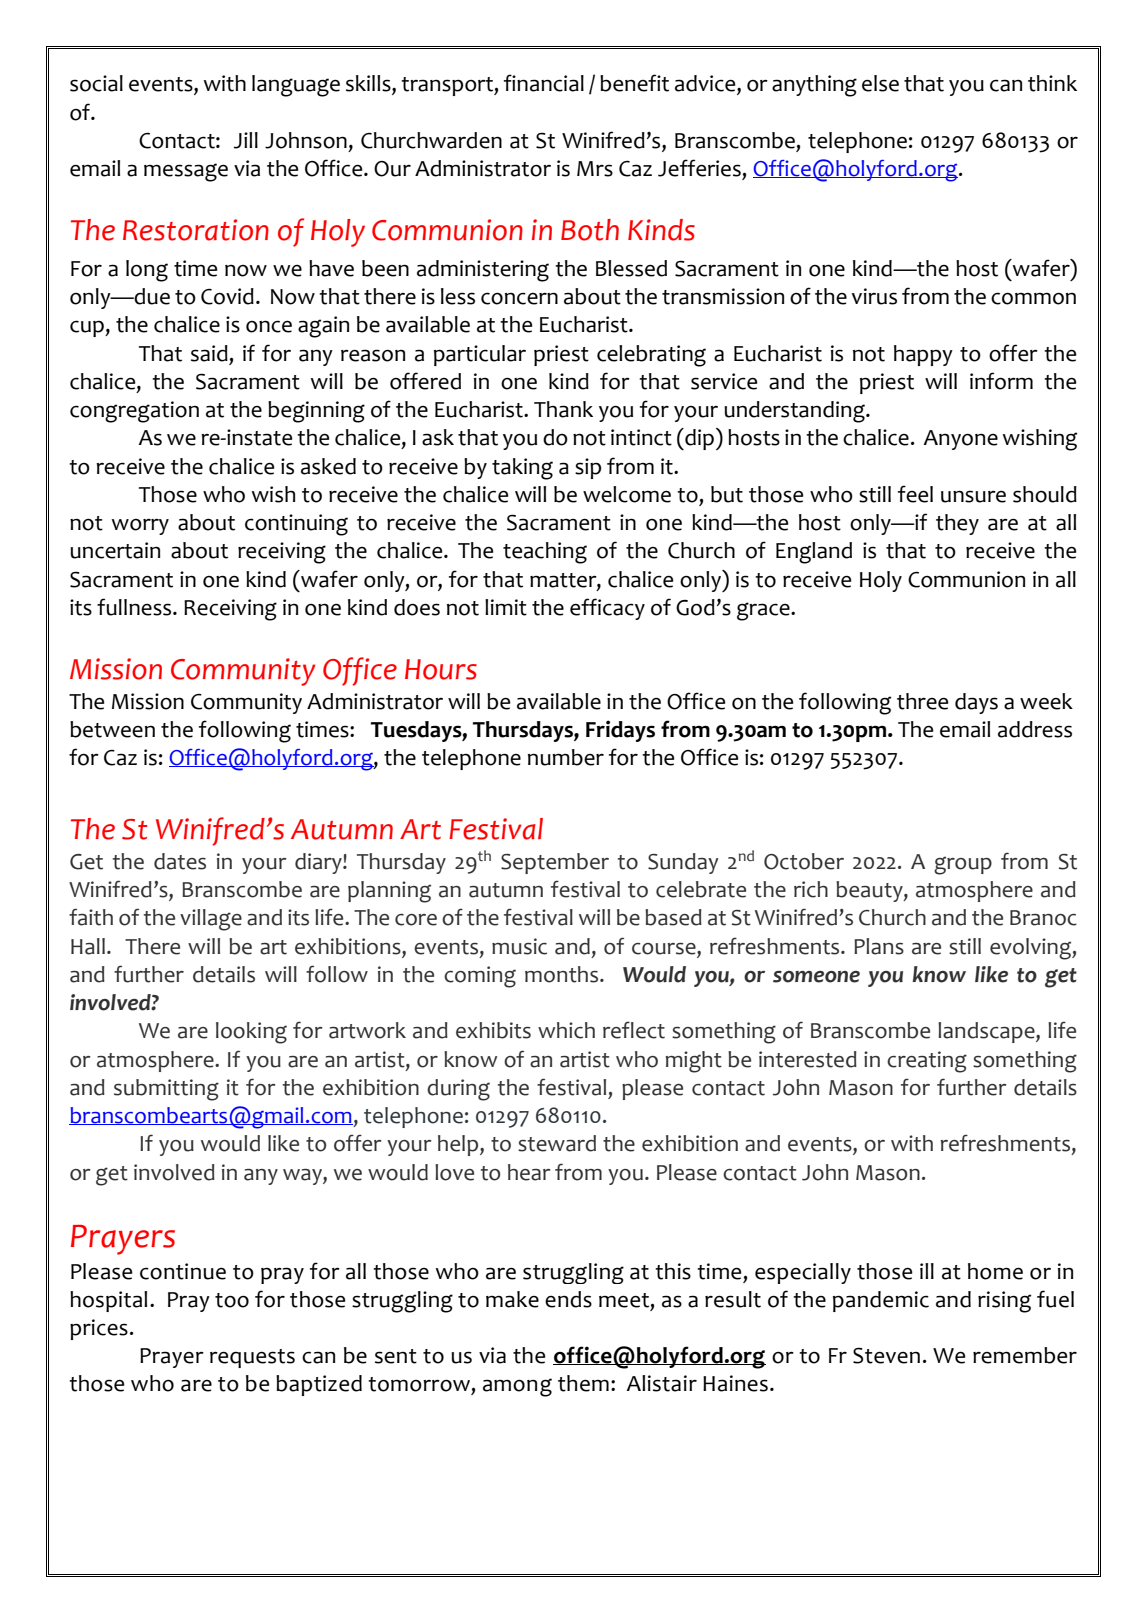 Image resolution: width=1147 pixels, height=1623 pixels. What do you see at coordinates (544, 83) in the screenshot?
I see `financial` at bounding box center [544, 83].
